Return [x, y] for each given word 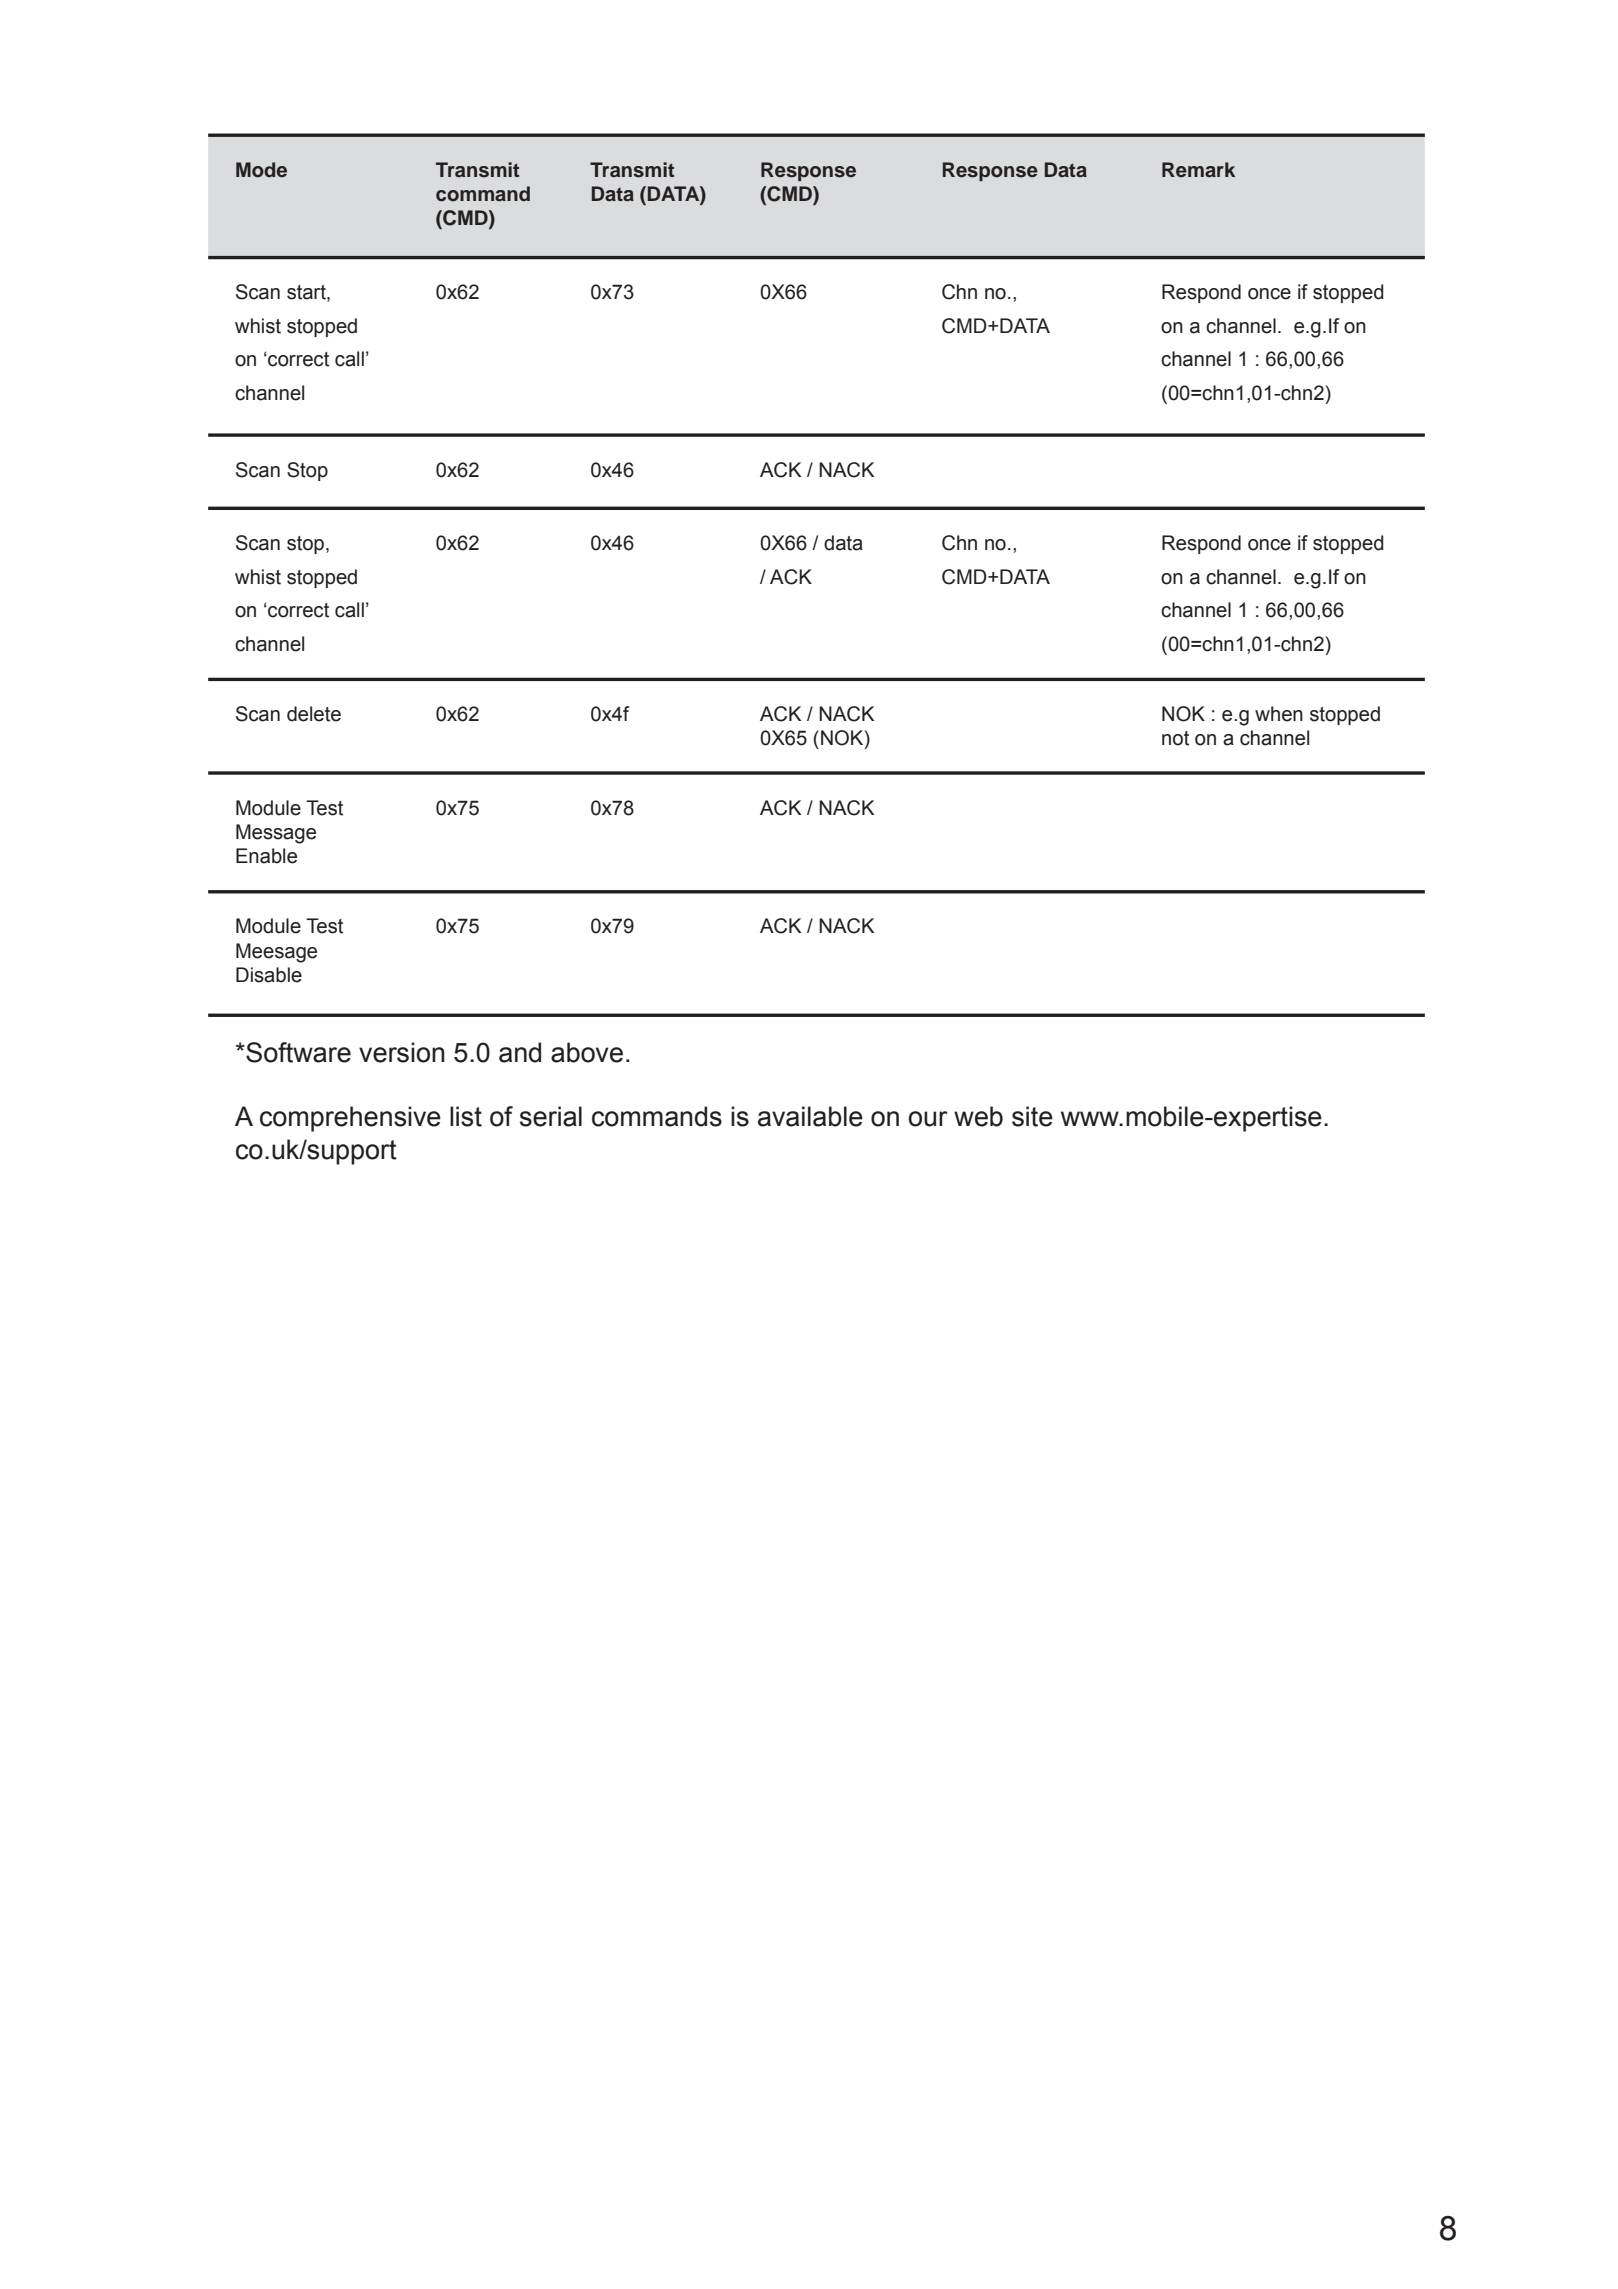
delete [314, 714]
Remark [1198, 170]
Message [276, 834]
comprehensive [350, 1119]
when [1279, 714]
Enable [266, 856]
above [587, 1052]
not [1175, 738]
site [1032, 1116]
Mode [261, 170]
